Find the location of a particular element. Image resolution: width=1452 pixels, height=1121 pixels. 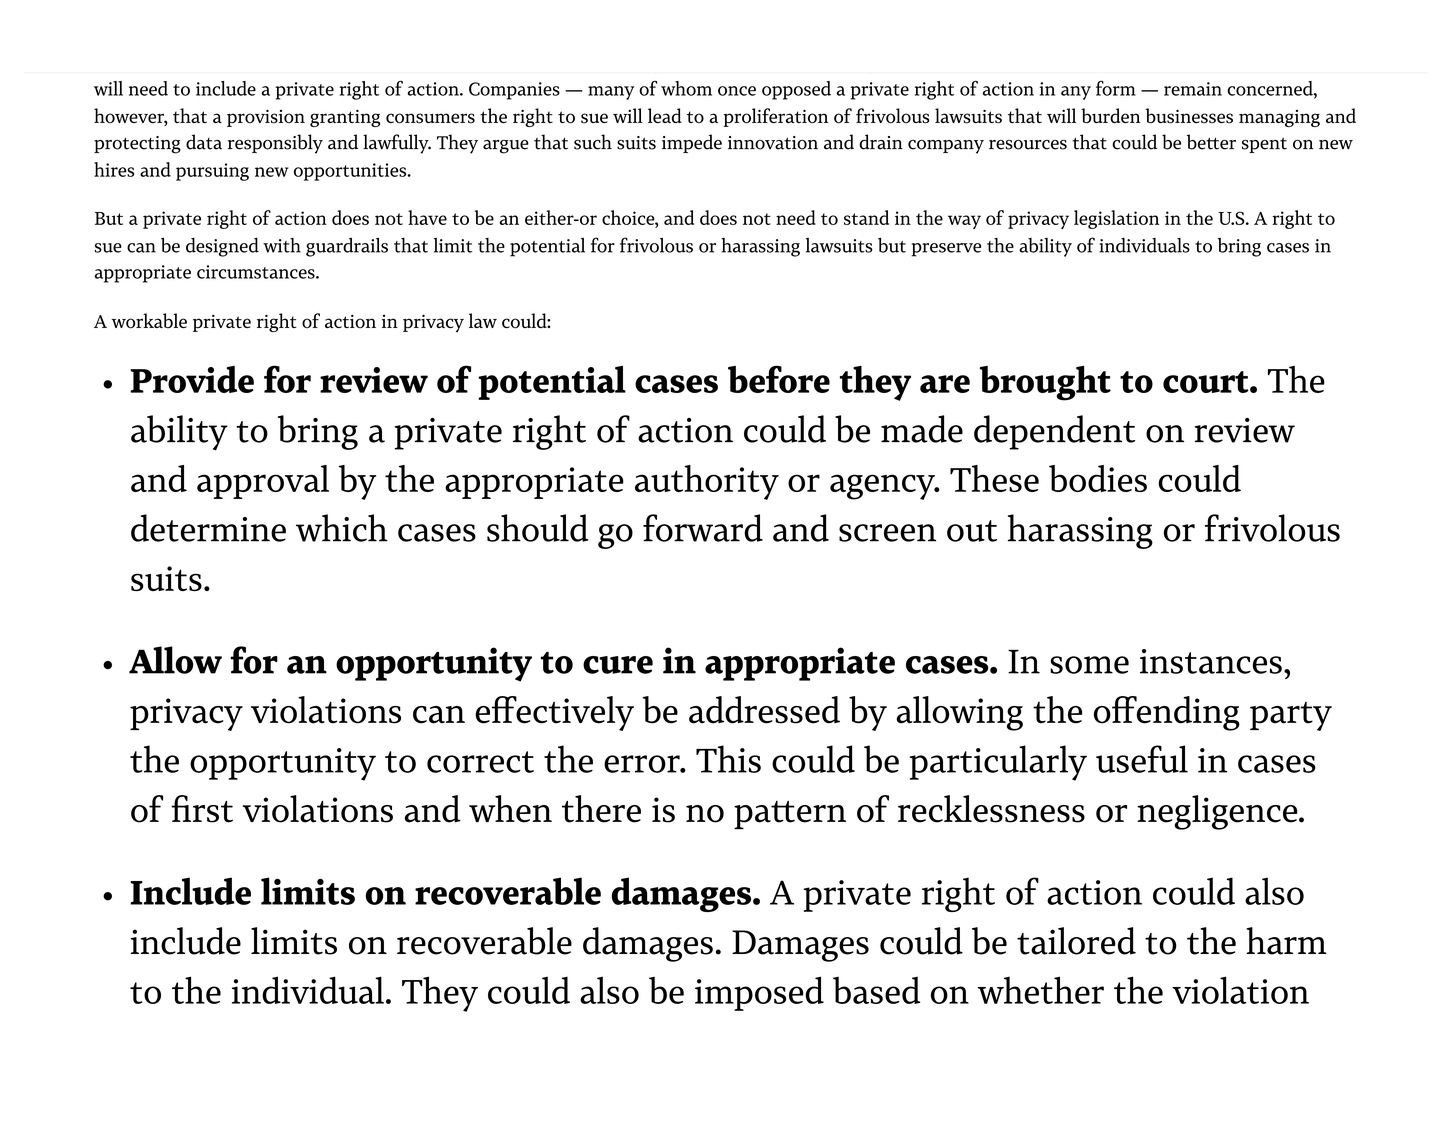

correct is located at coordinates (480, 762).
